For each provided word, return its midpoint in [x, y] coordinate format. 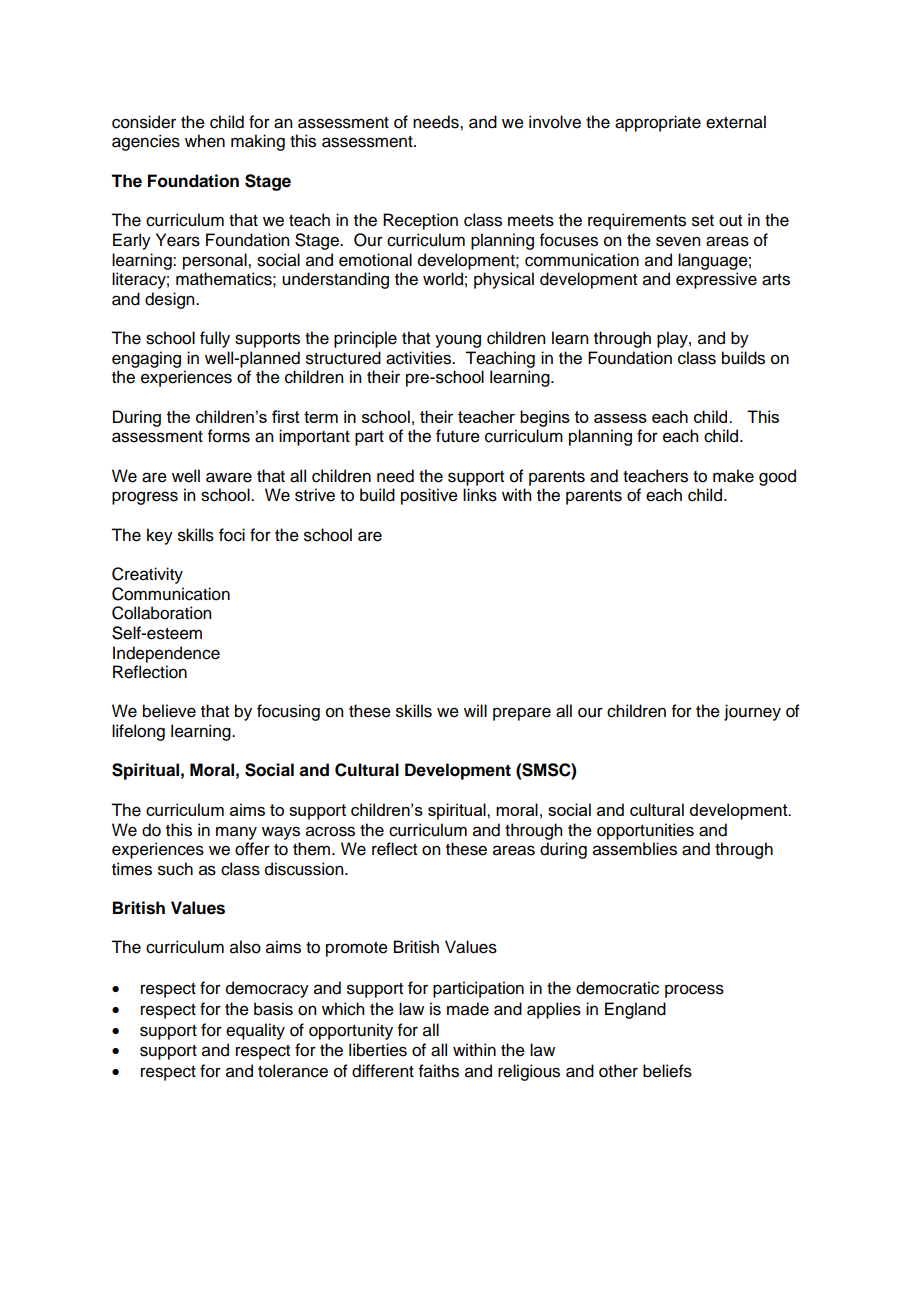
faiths [439, 1071]
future [458, 436]
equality [255, 1031]
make [733, 476]
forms [229, 436]
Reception [420, 221]
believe [169, 711]
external [736, 122]
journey [752, 712]
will [475, 710]
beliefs [667, 1071]
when [205, 141]
